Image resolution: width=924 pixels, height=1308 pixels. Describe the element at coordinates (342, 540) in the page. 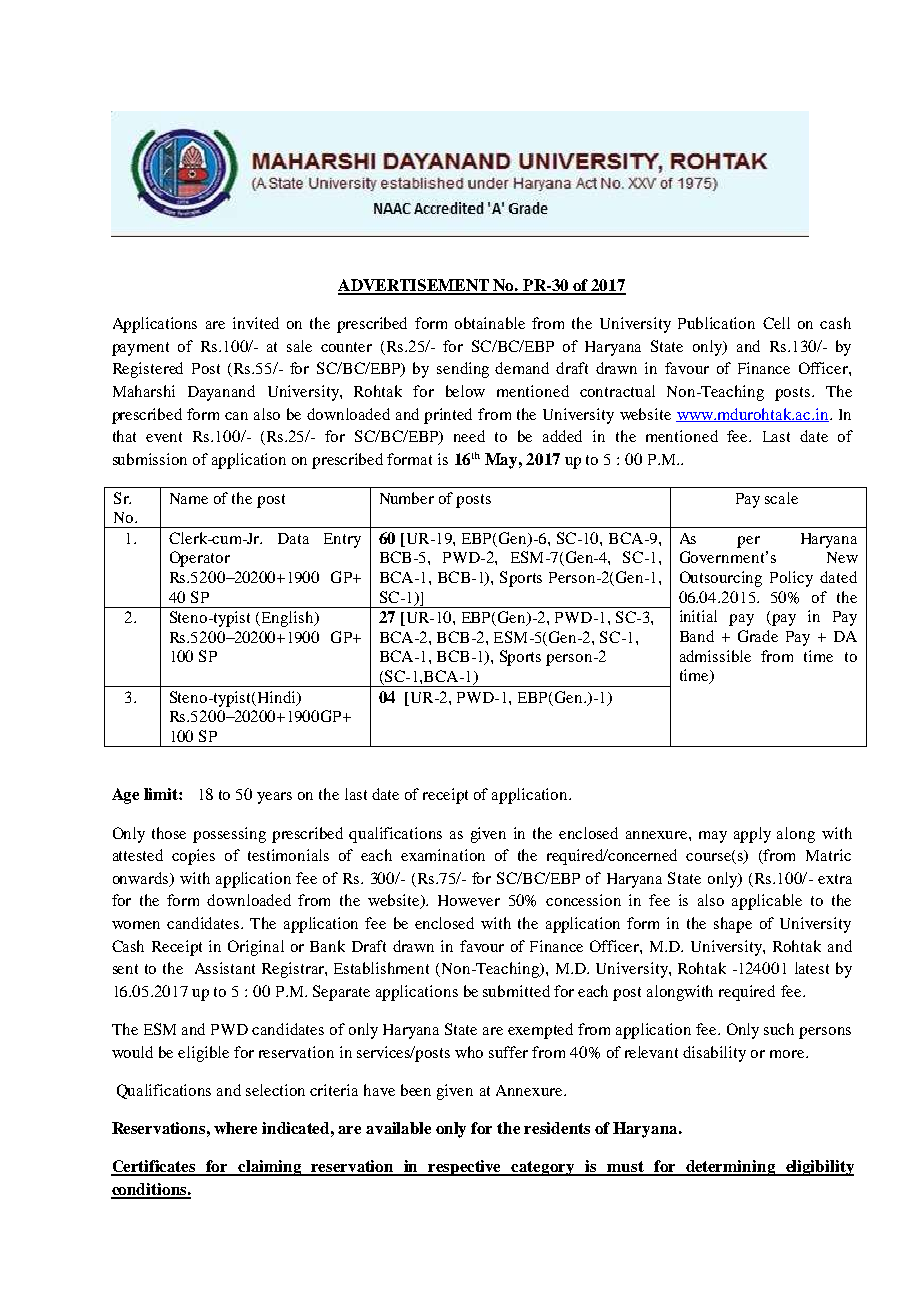

I see `Entry` at that location.
